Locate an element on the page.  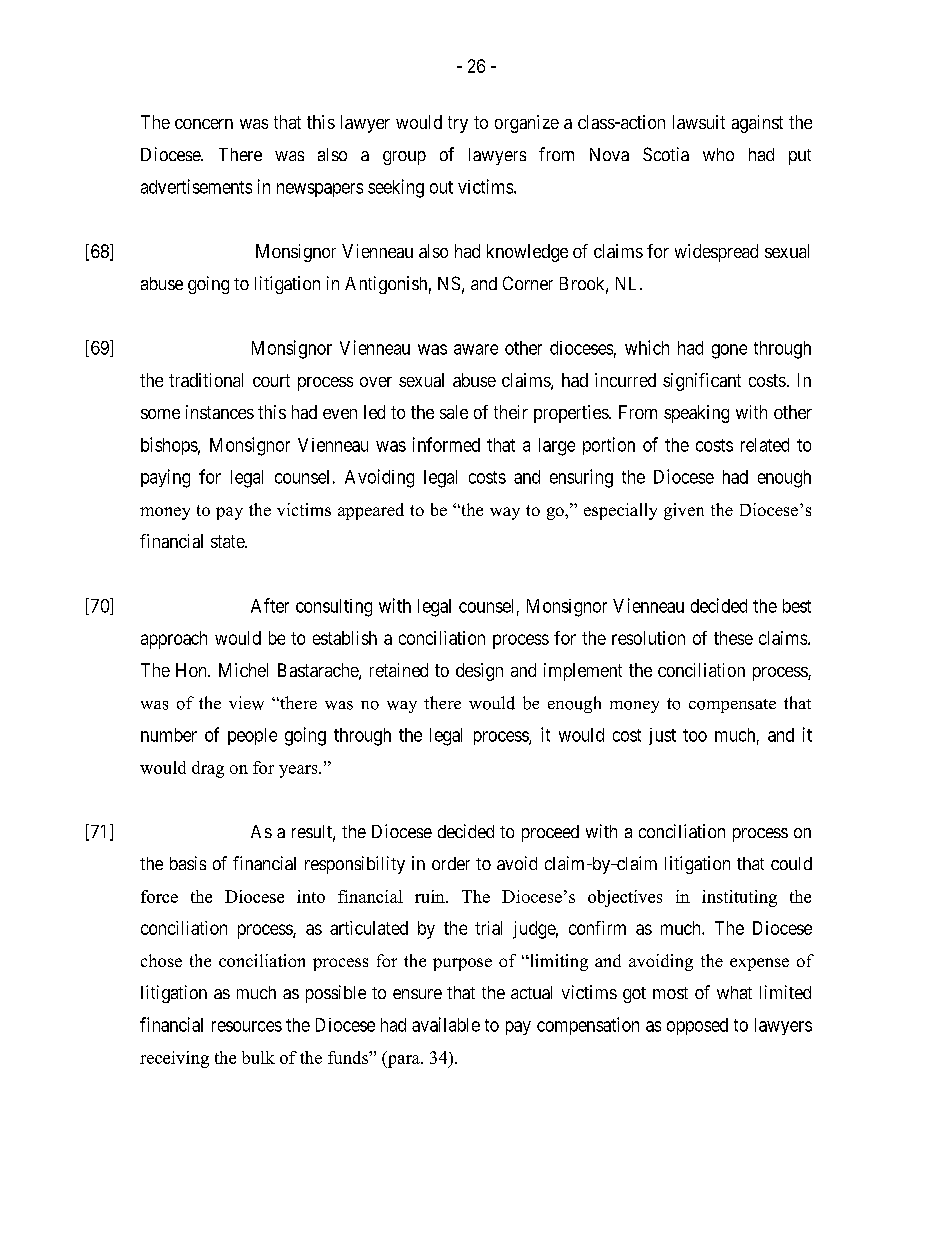
could is located at coordinates (791, 863).
